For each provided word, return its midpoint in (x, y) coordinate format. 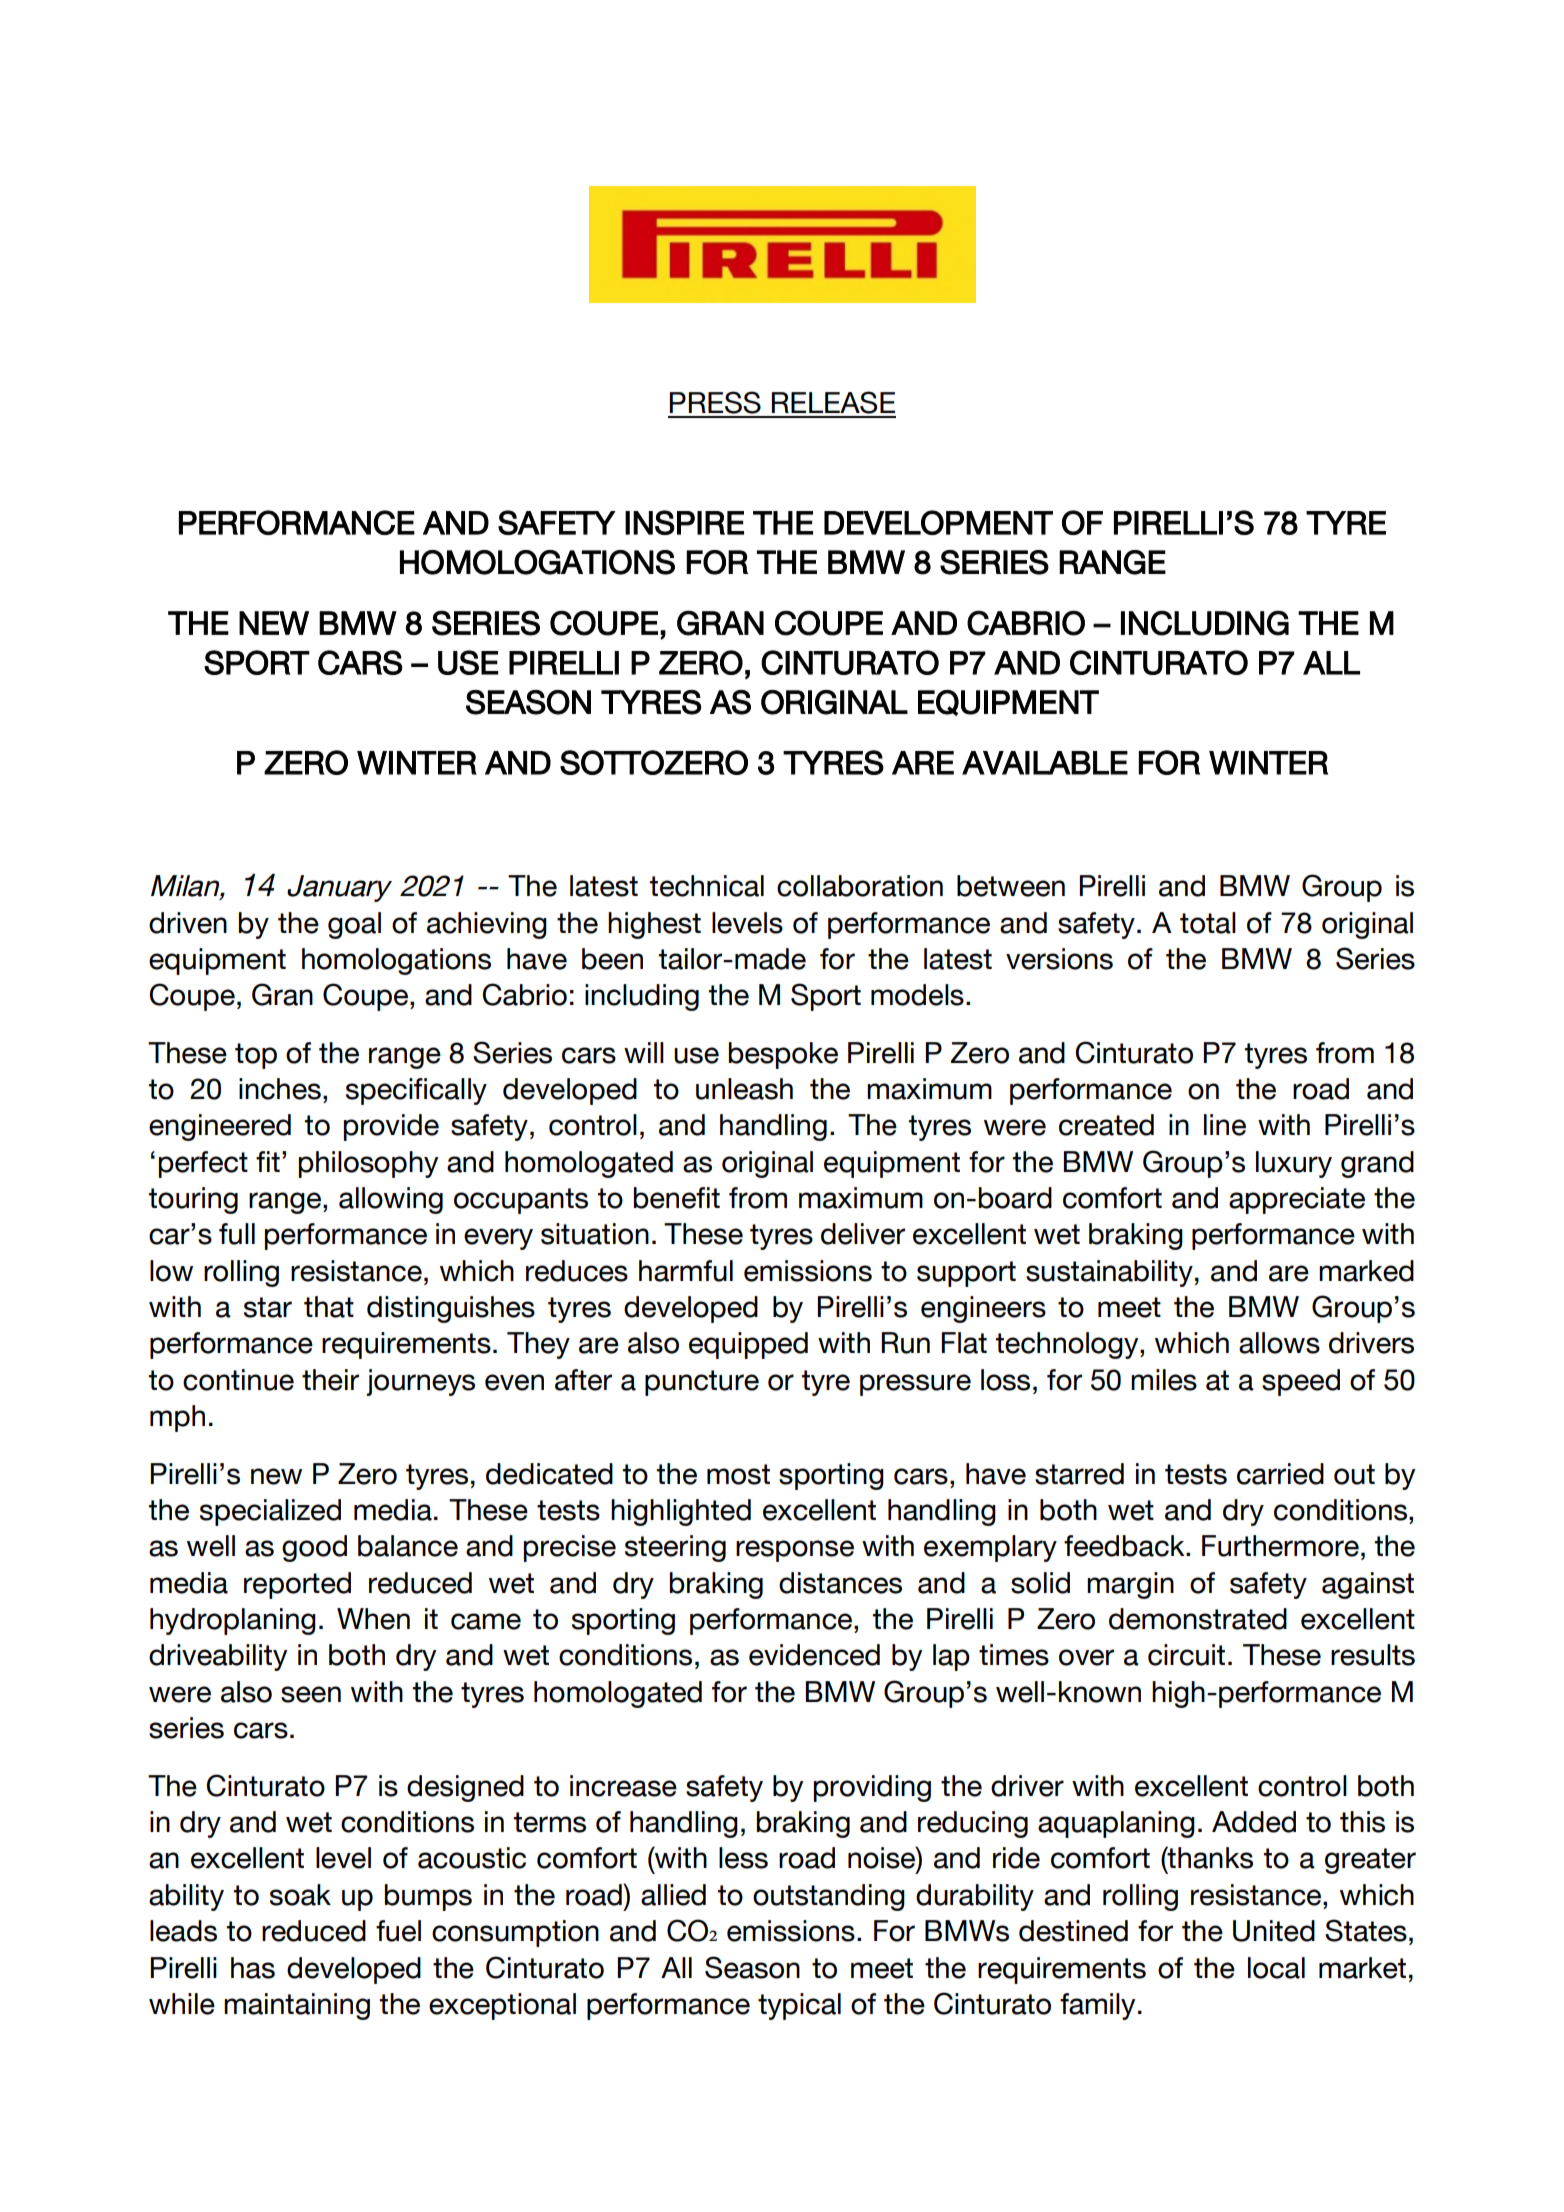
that (329, 1307)
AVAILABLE (1045, 763)
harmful (686, 1271)
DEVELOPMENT (938, 522)
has (253, 1968)
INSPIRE (684, 522)
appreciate (1297, 1200)
